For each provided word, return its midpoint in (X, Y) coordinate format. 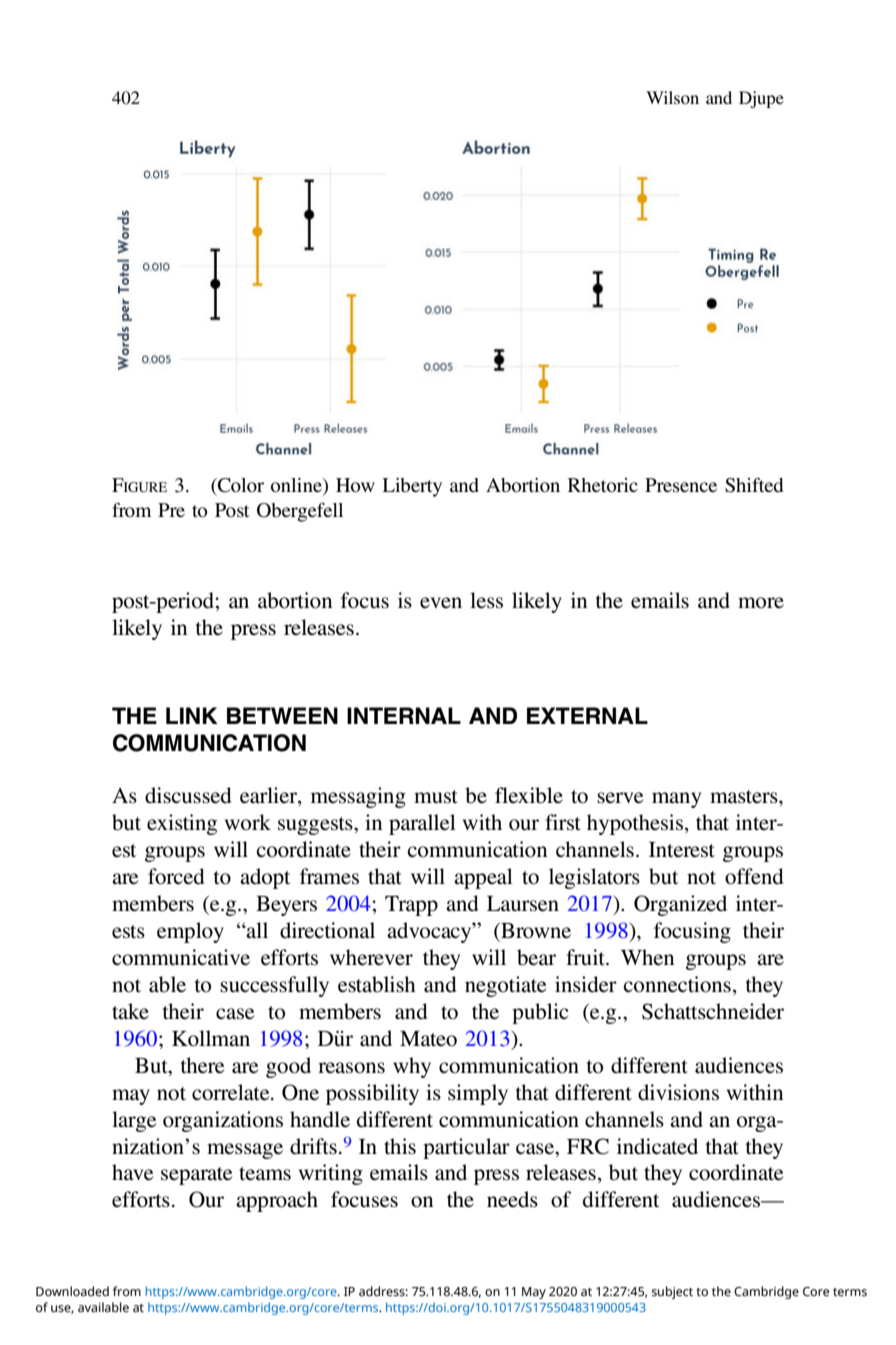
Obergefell (300, 512)
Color (240, 485)
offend (754, 876)
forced (176, 876)
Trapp (411, 906)
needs (512, 1199)
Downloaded (72, 1291)
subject (672, 1292)
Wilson (672, 97)
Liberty (412, 487)
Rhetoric (603, 485)
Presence (681, 485)
